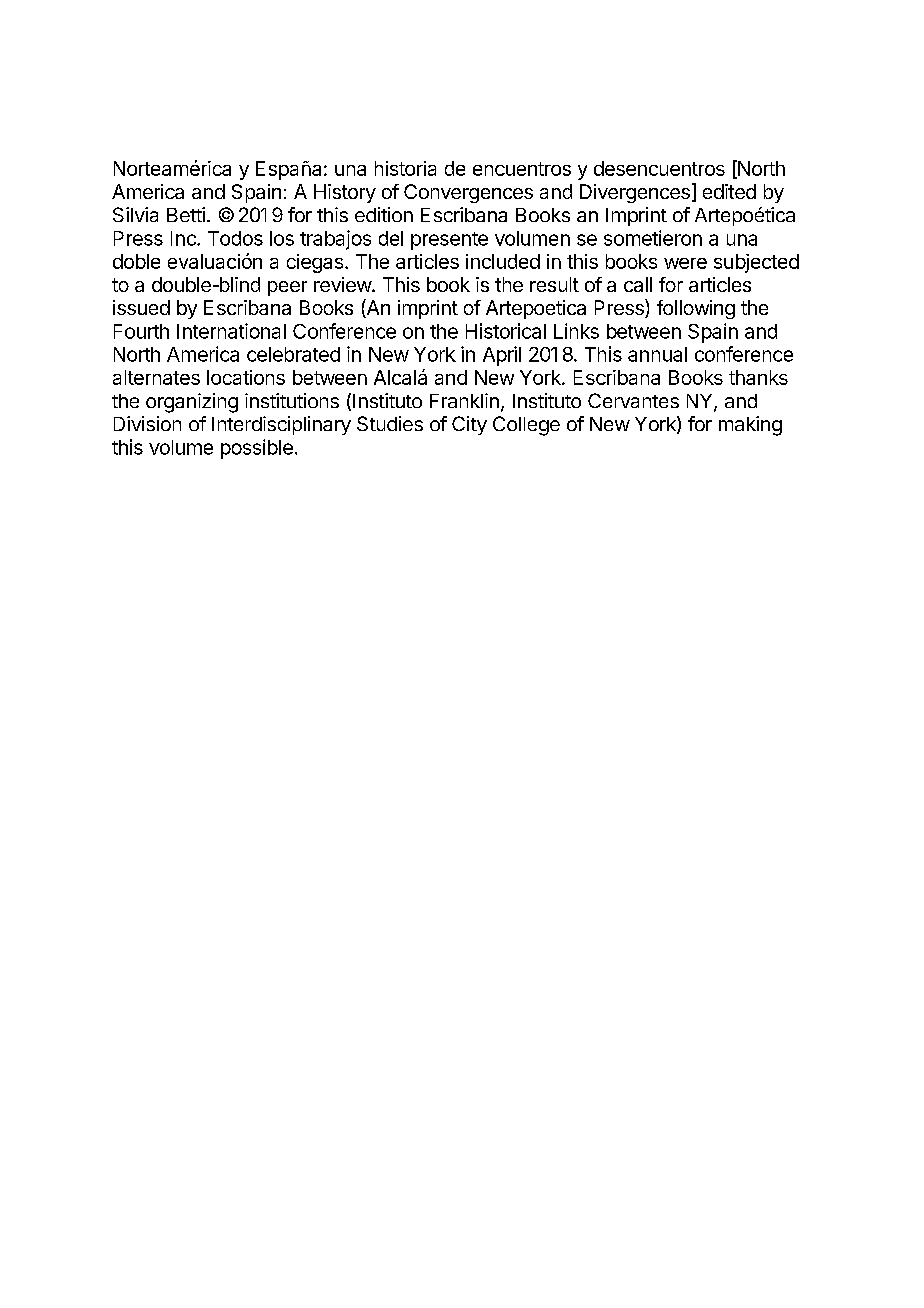 The image size is (924, 1308). I want to click on April, so click(502, 356).
